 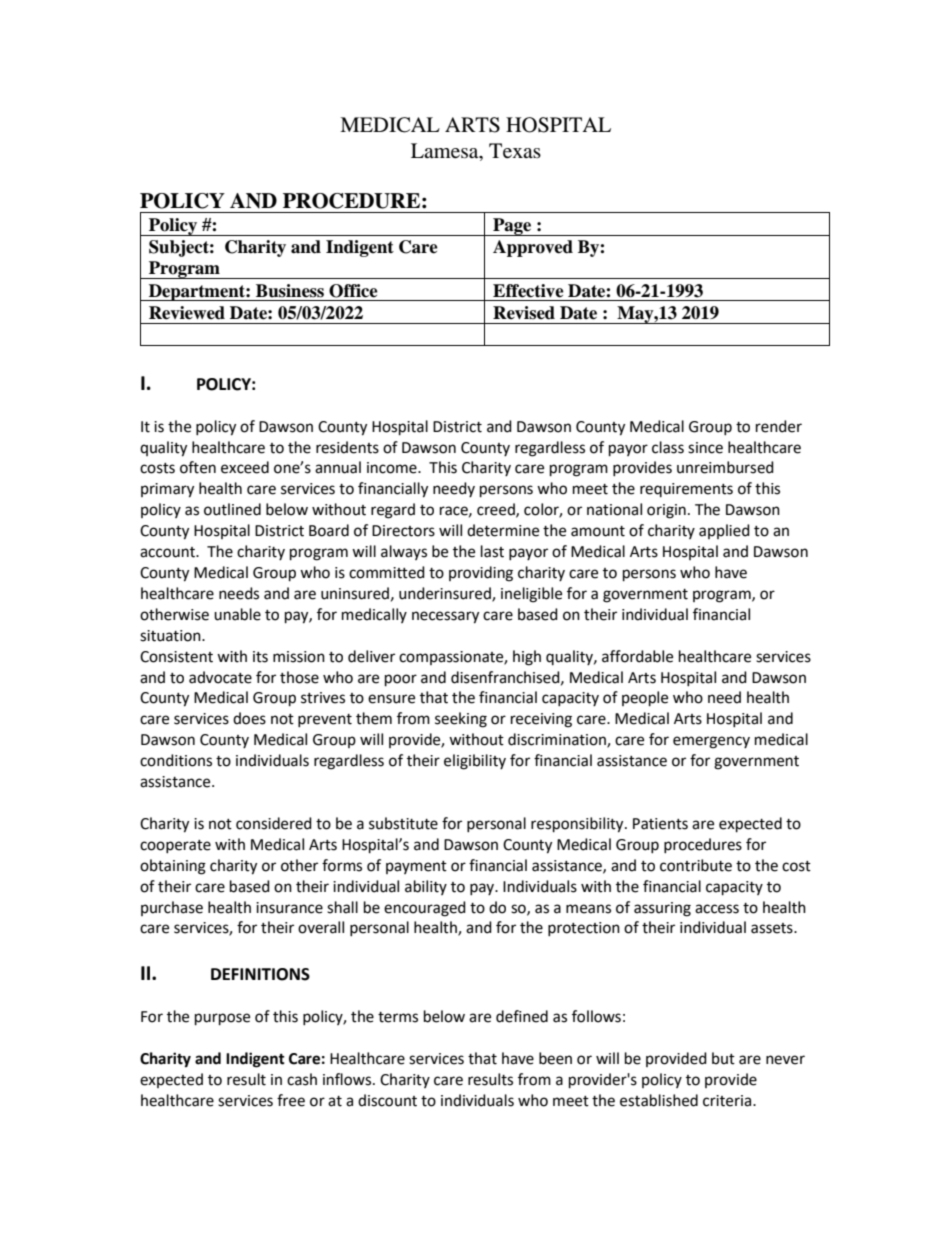 What do you see at coordinates (290, 291) in the screenshot?
I see `Business` at bounding box center [290, 291].
